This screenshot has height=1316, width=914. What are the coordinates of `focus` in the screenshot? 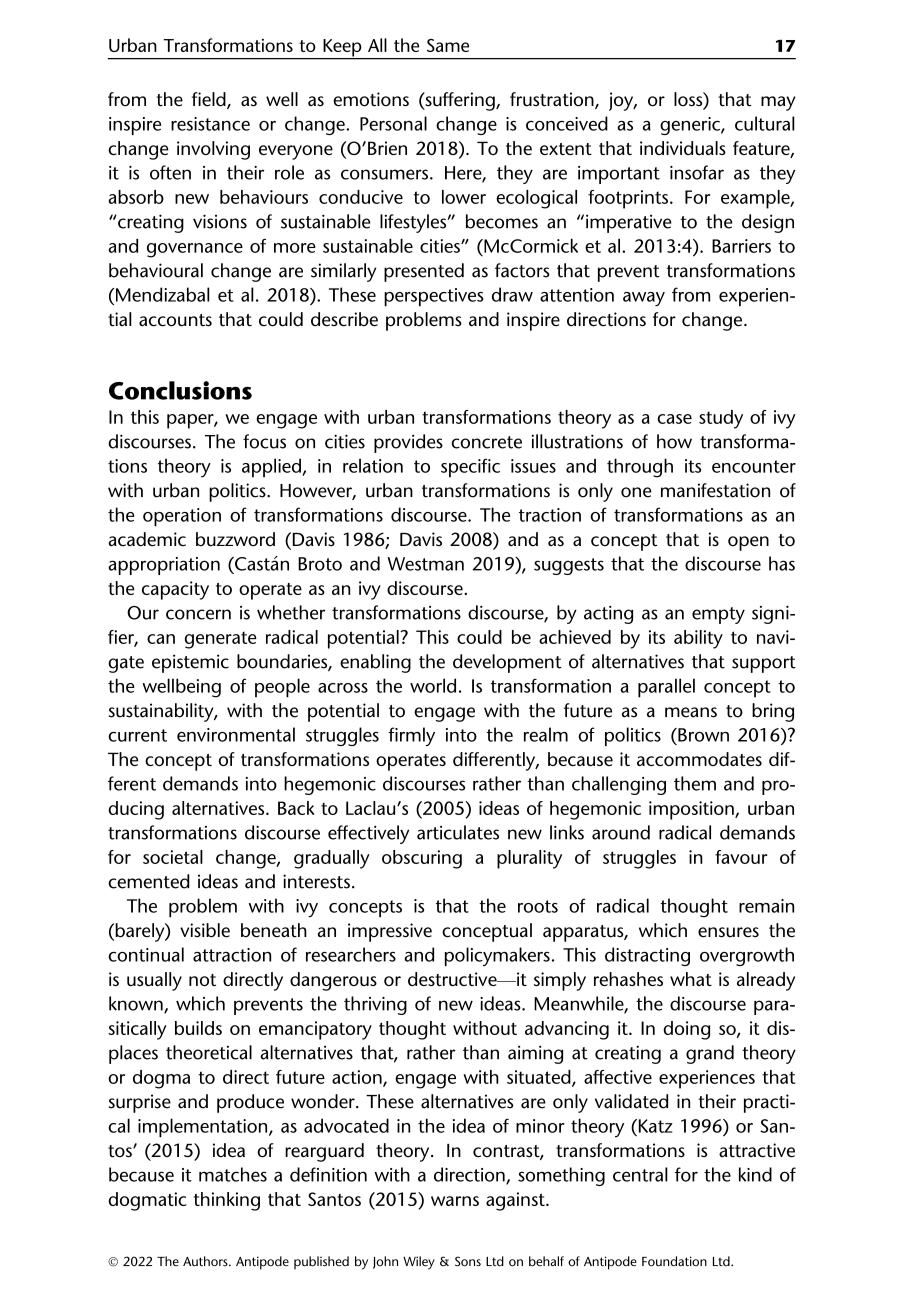 It's located at (264, 441).
